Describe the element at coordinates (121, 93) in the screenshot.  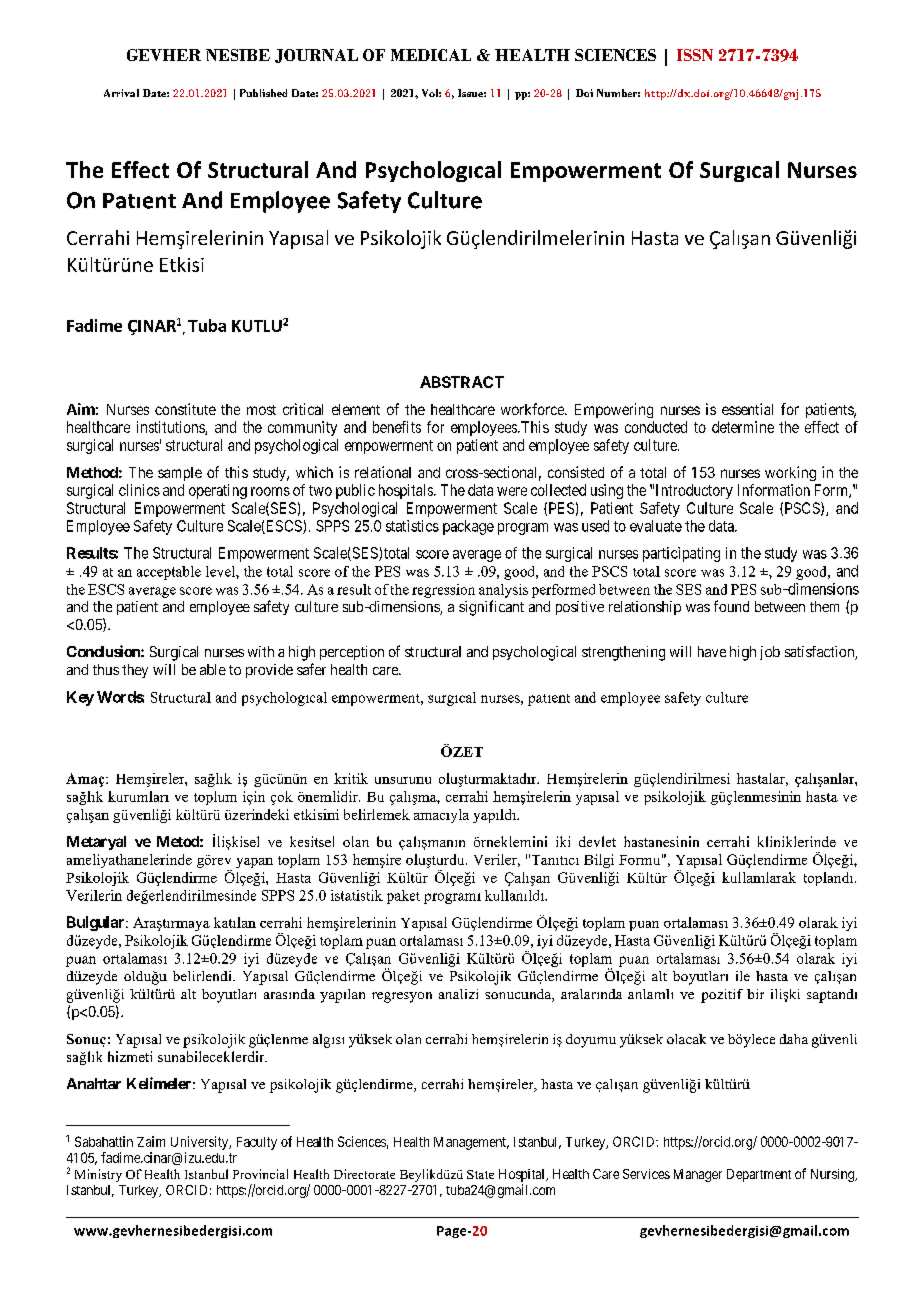
I see `Arrival` at that location.
